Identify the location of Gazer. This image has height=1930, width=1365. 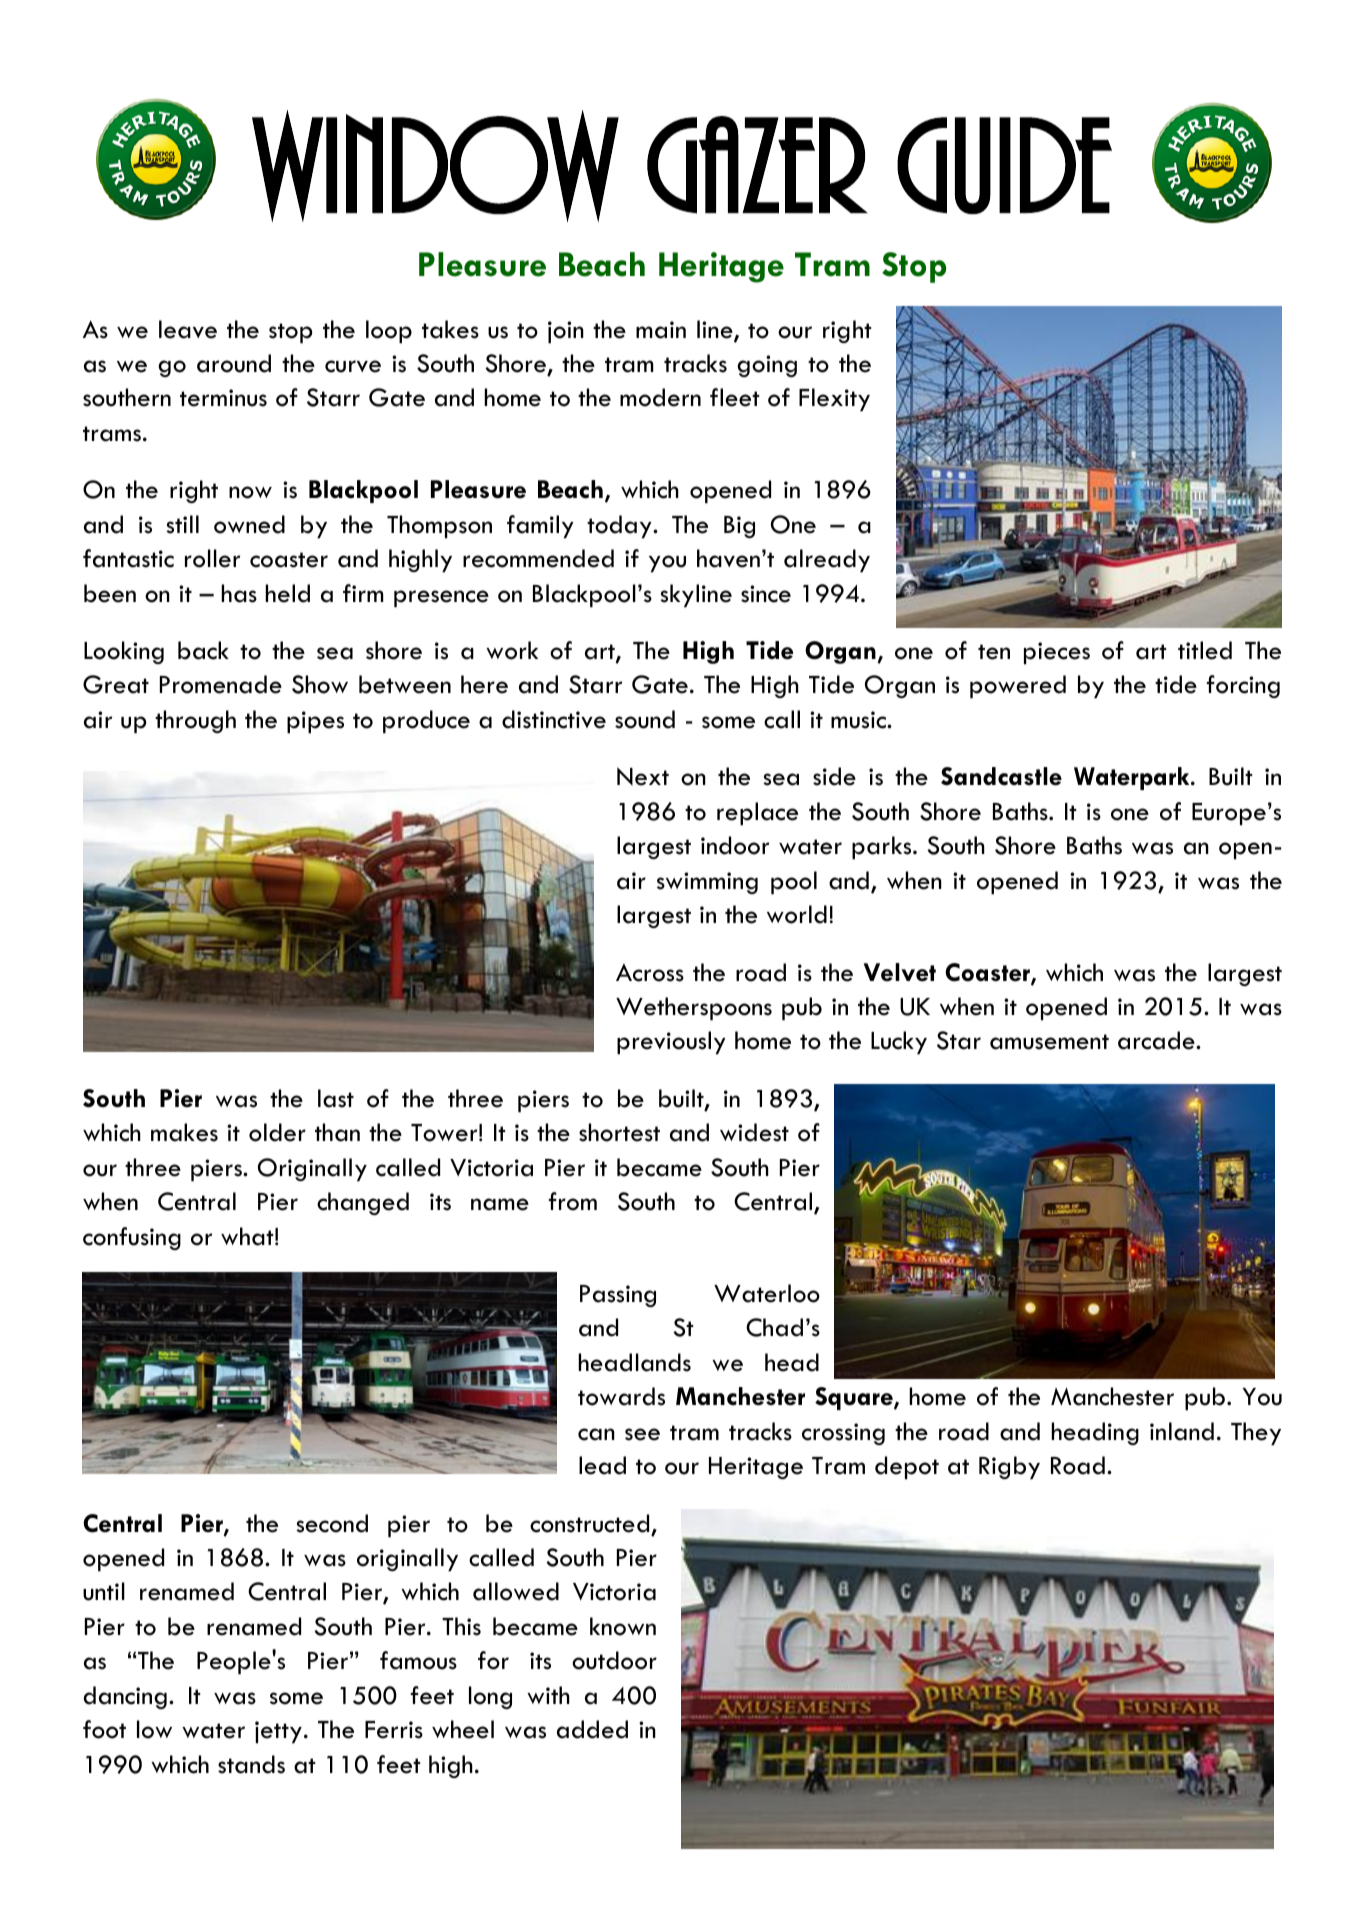
(756, 165).
